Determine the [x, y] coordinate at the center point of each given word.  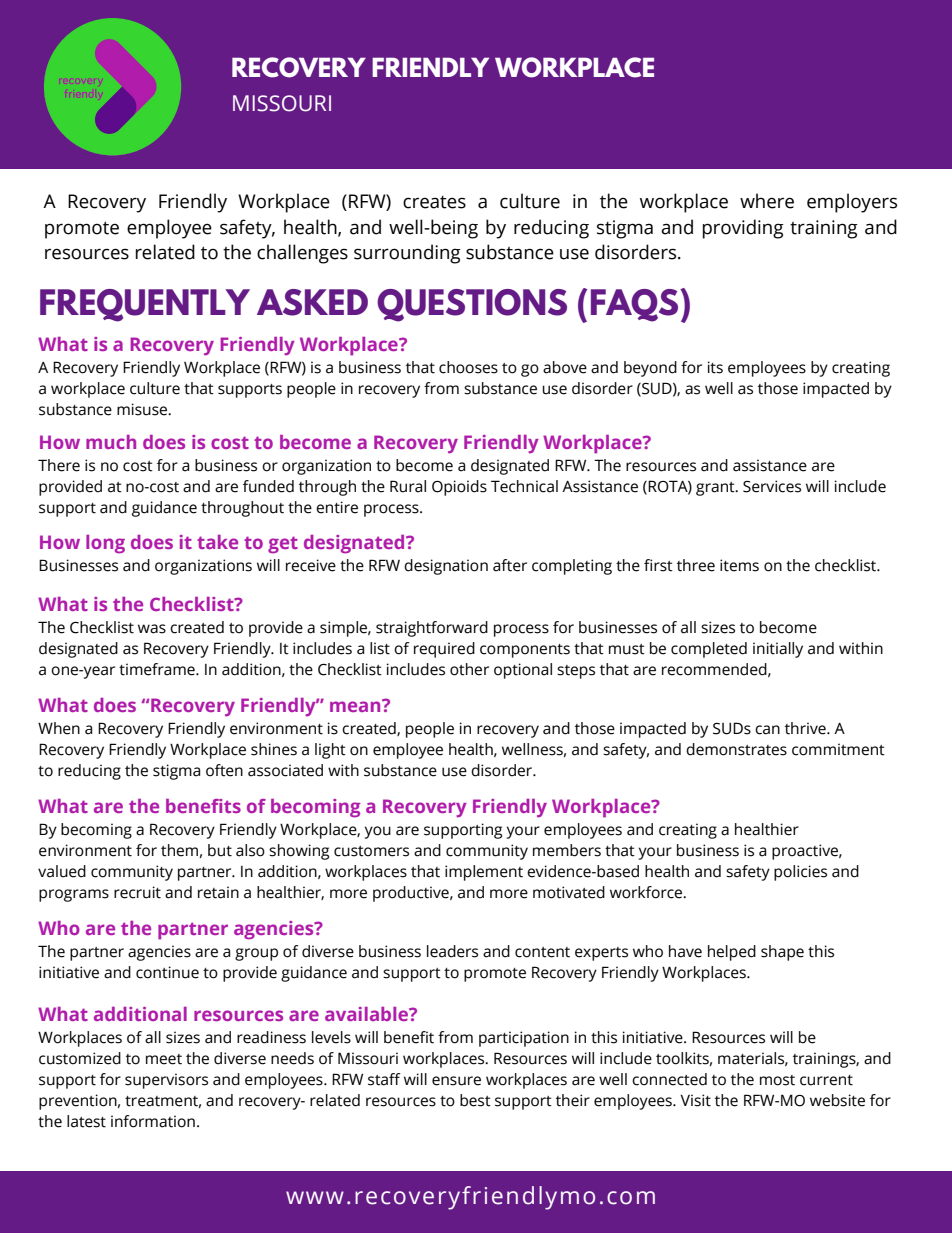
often [224, 770]
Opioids [459, 488]
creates [434, 202]
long [105, 544]
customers [371, 851]
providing [743, 229]
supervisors [166, 1081]
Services [772, 486]
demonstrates [736, 749]
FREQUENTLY [145, 305]
